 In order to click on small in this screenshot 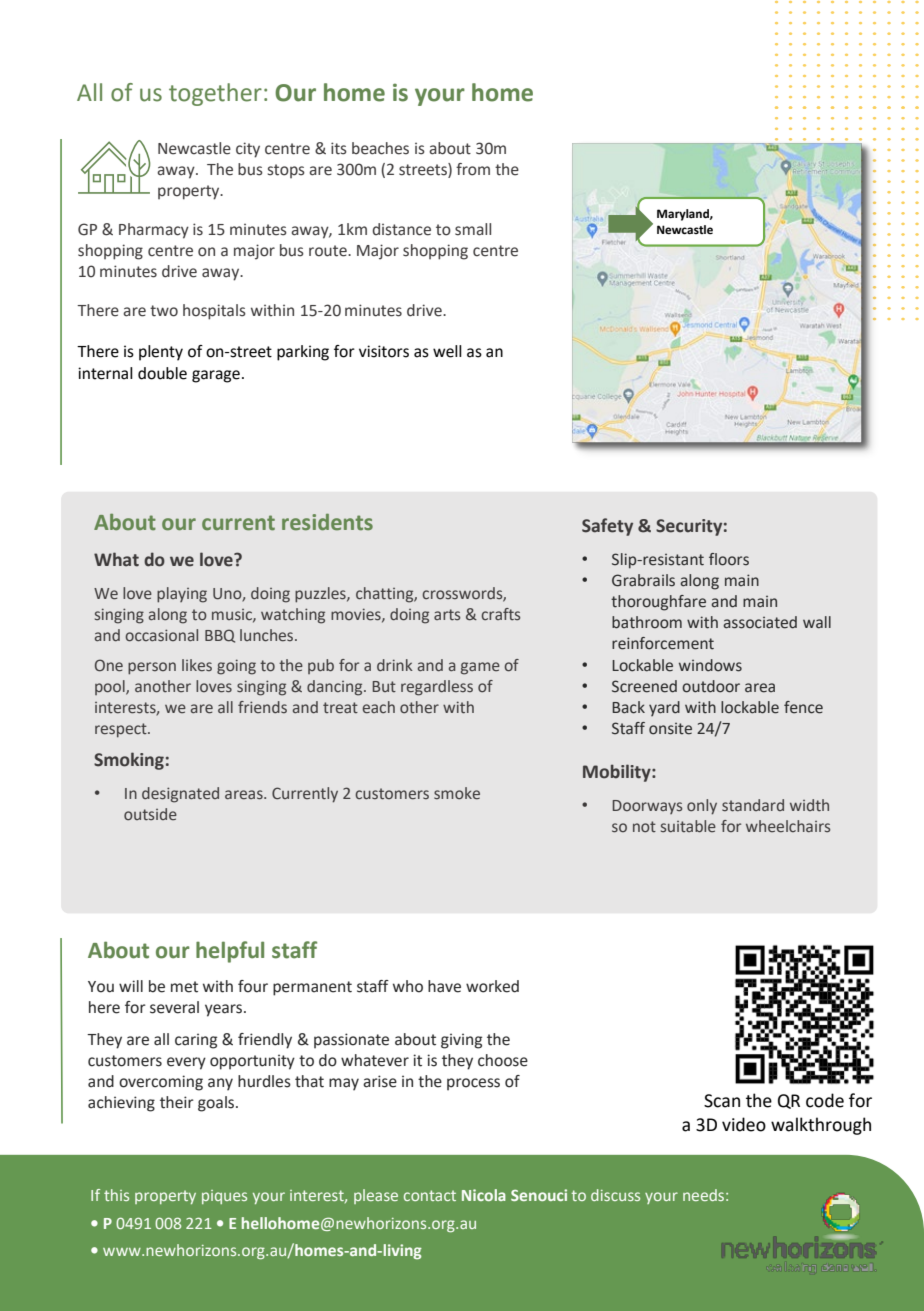, I will do `click(473, 229)`.
